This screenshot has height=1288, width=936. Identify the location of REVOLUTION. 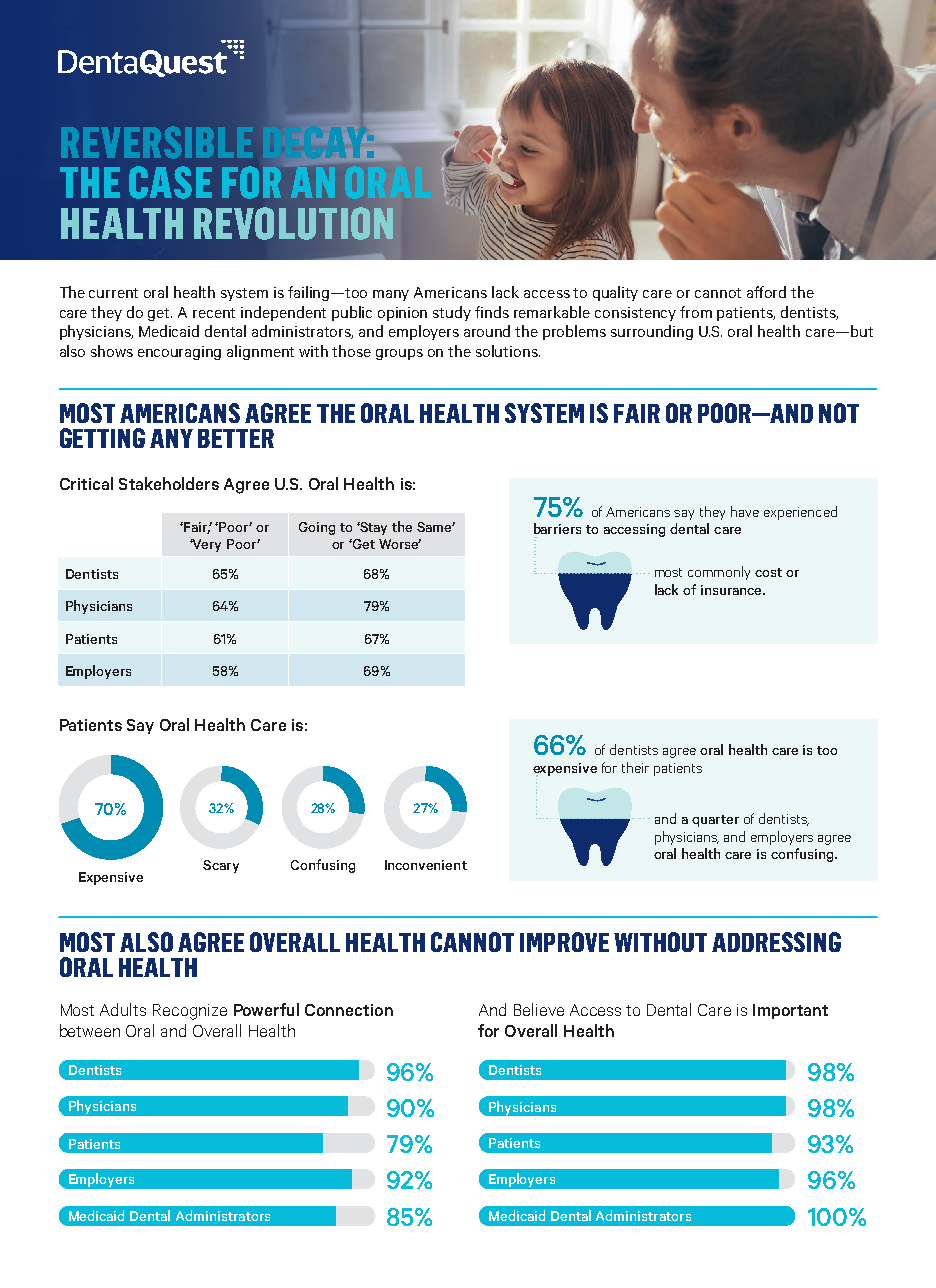
(293, 223).
